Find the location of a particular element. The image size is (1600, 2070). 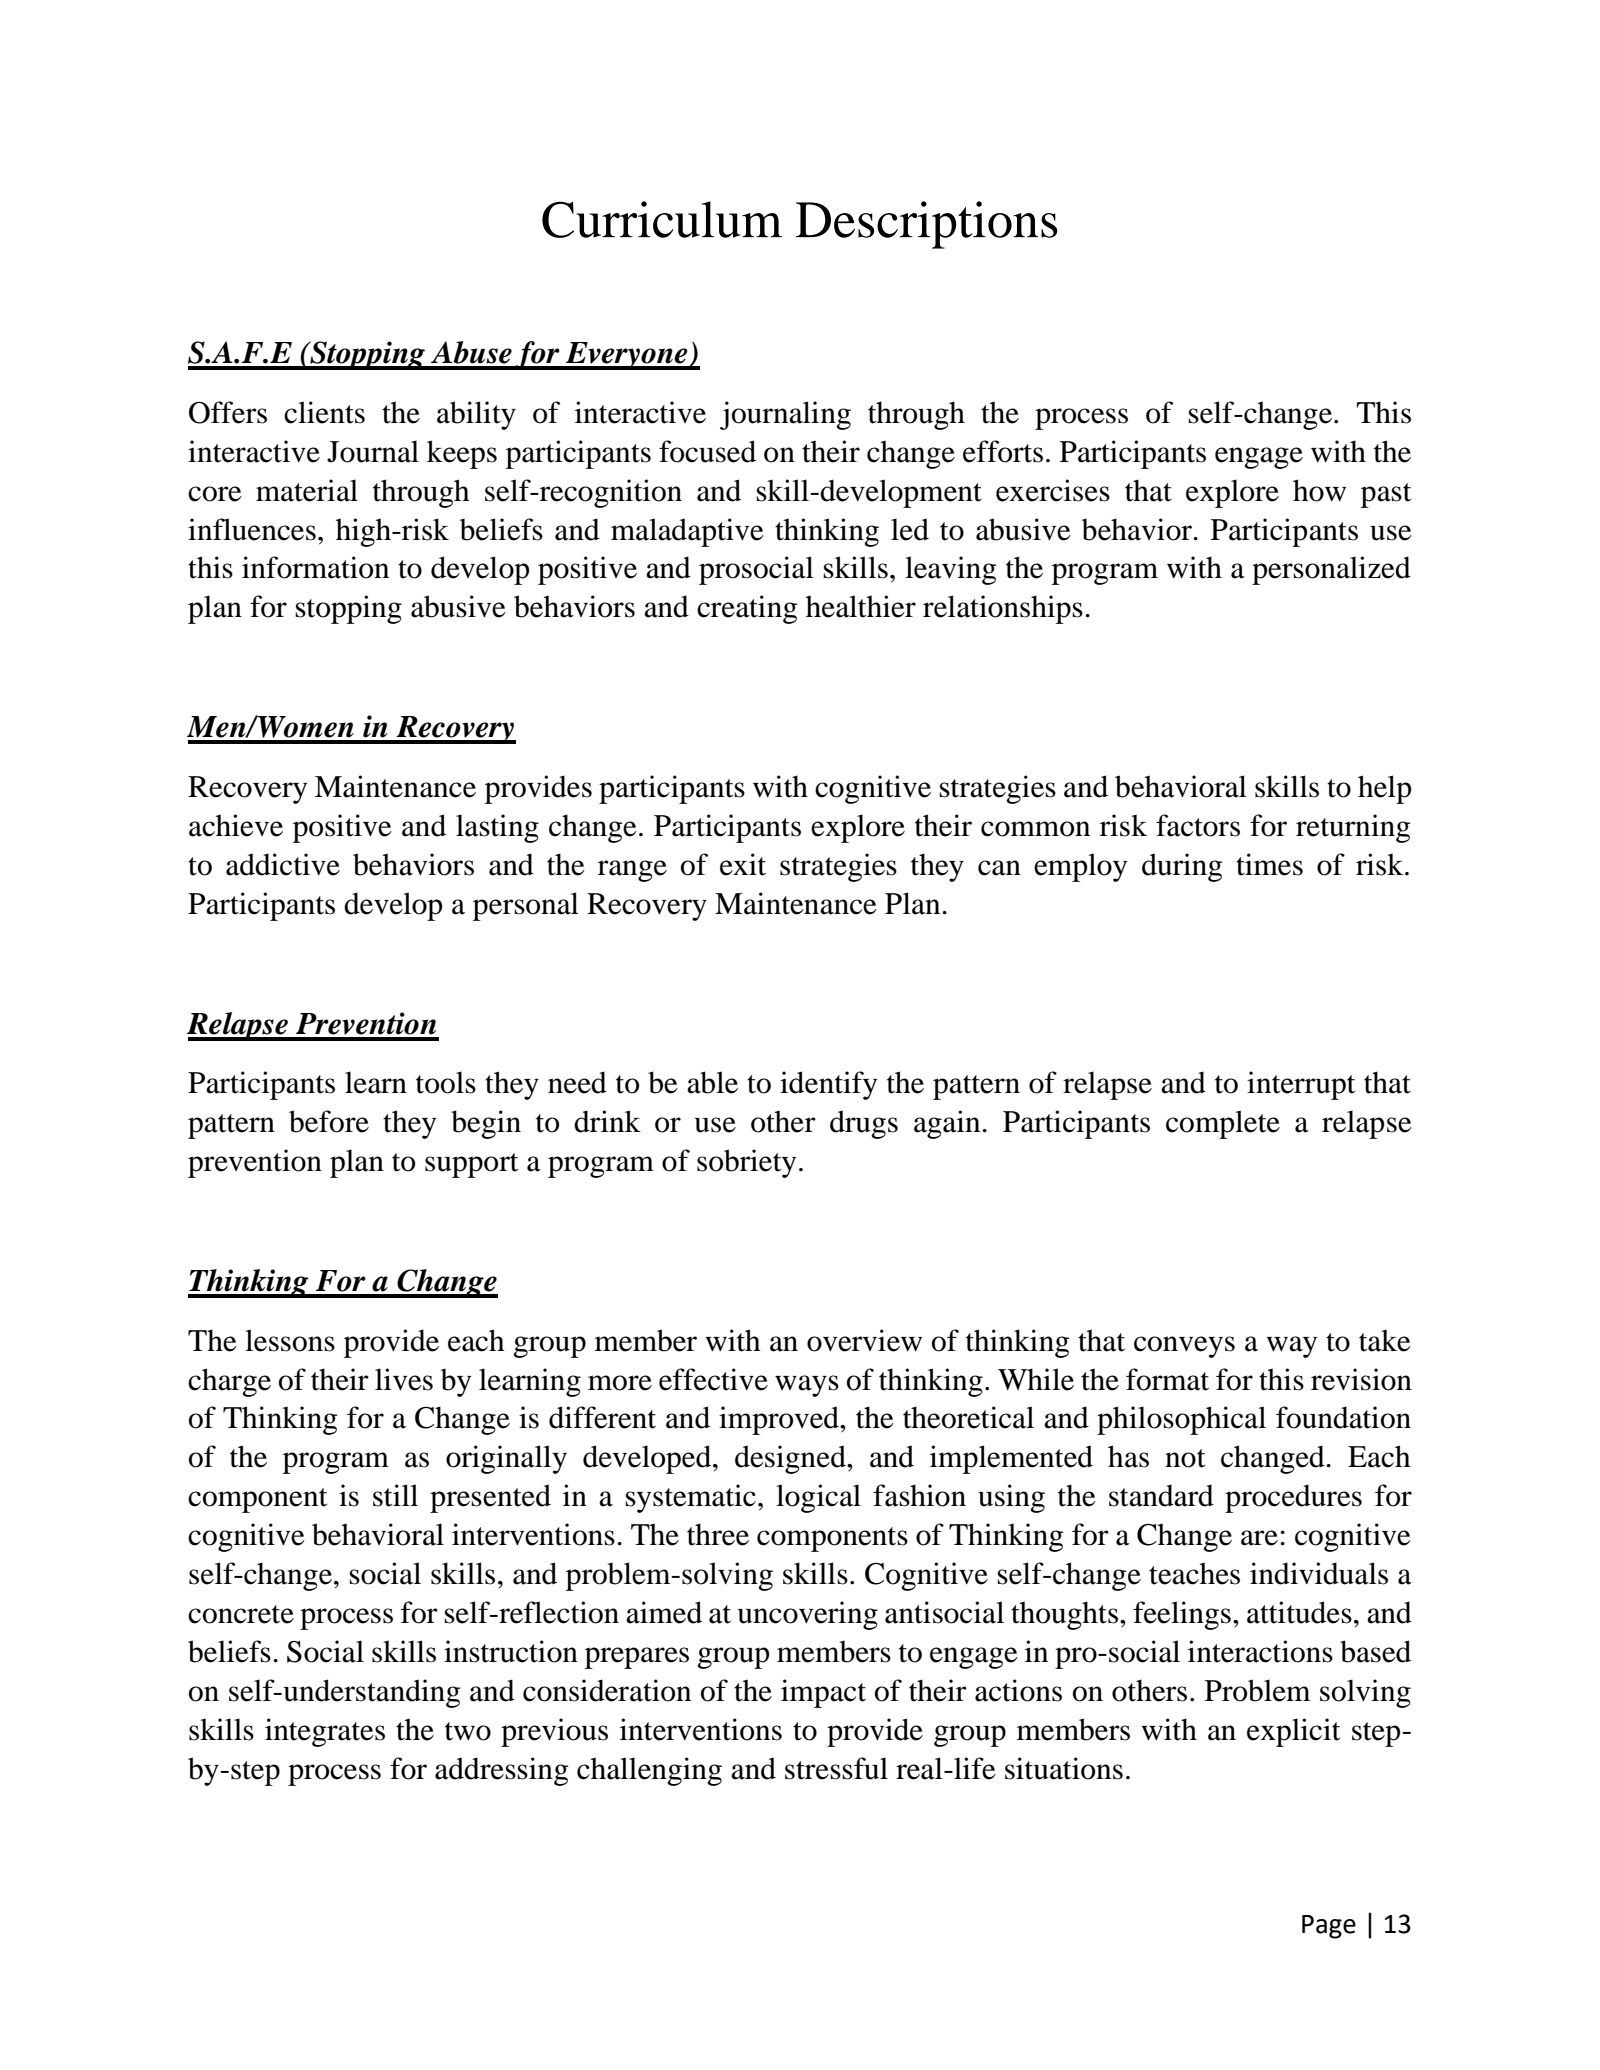

clients is located at coordinates (324, 412).
